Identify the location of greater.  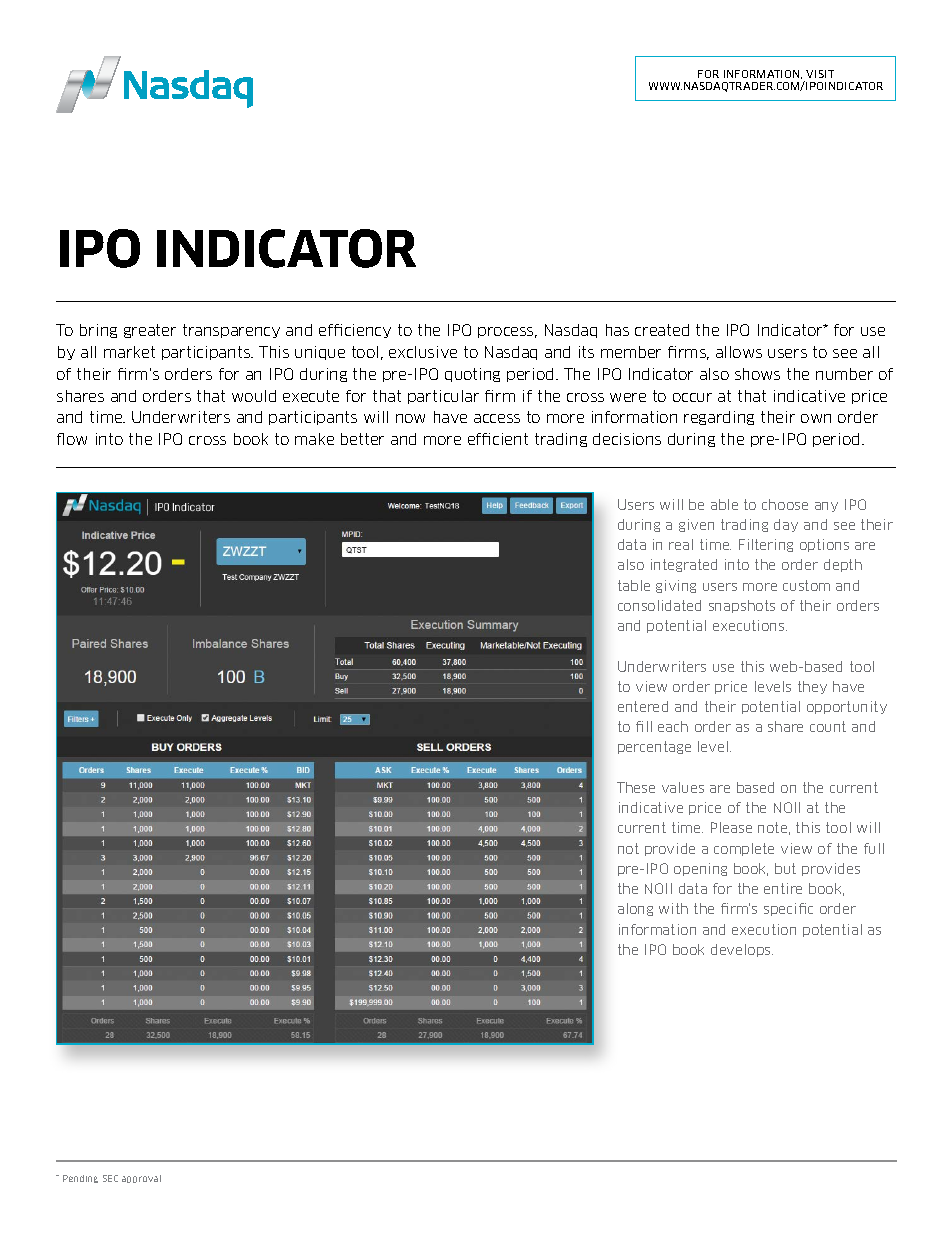
(150, 331).
